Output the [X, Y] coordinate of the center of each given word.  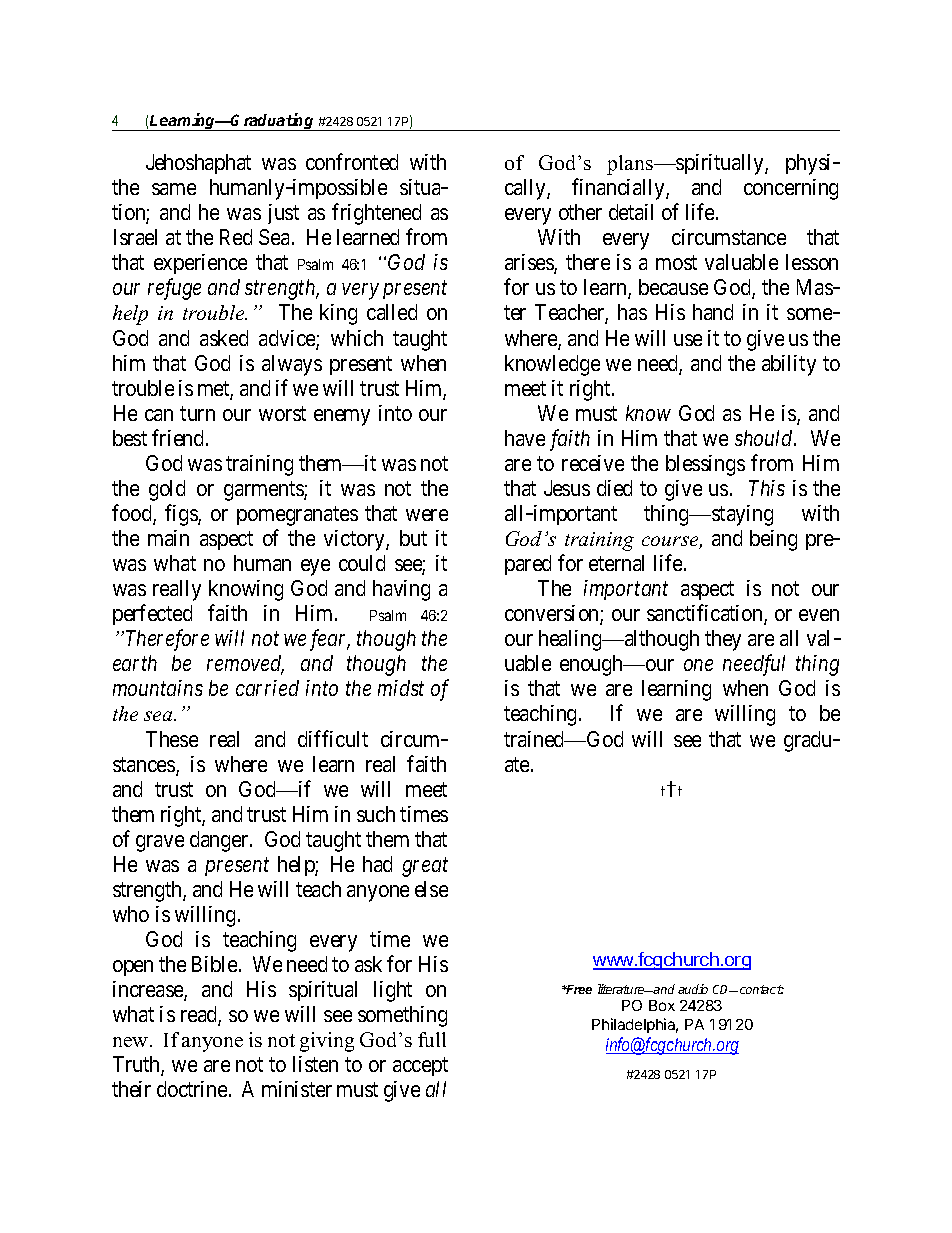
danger [220, 841]
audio [693, 989]
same [174, 189]
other [580, 212]
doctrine [193, 1089]
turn [197, 413]
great [425, 867]
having [401, 590]
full [432, 1039]
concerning [791, 189]
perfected [152, 614]
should [765, 438]
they [723, 640]
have [525, 438]
